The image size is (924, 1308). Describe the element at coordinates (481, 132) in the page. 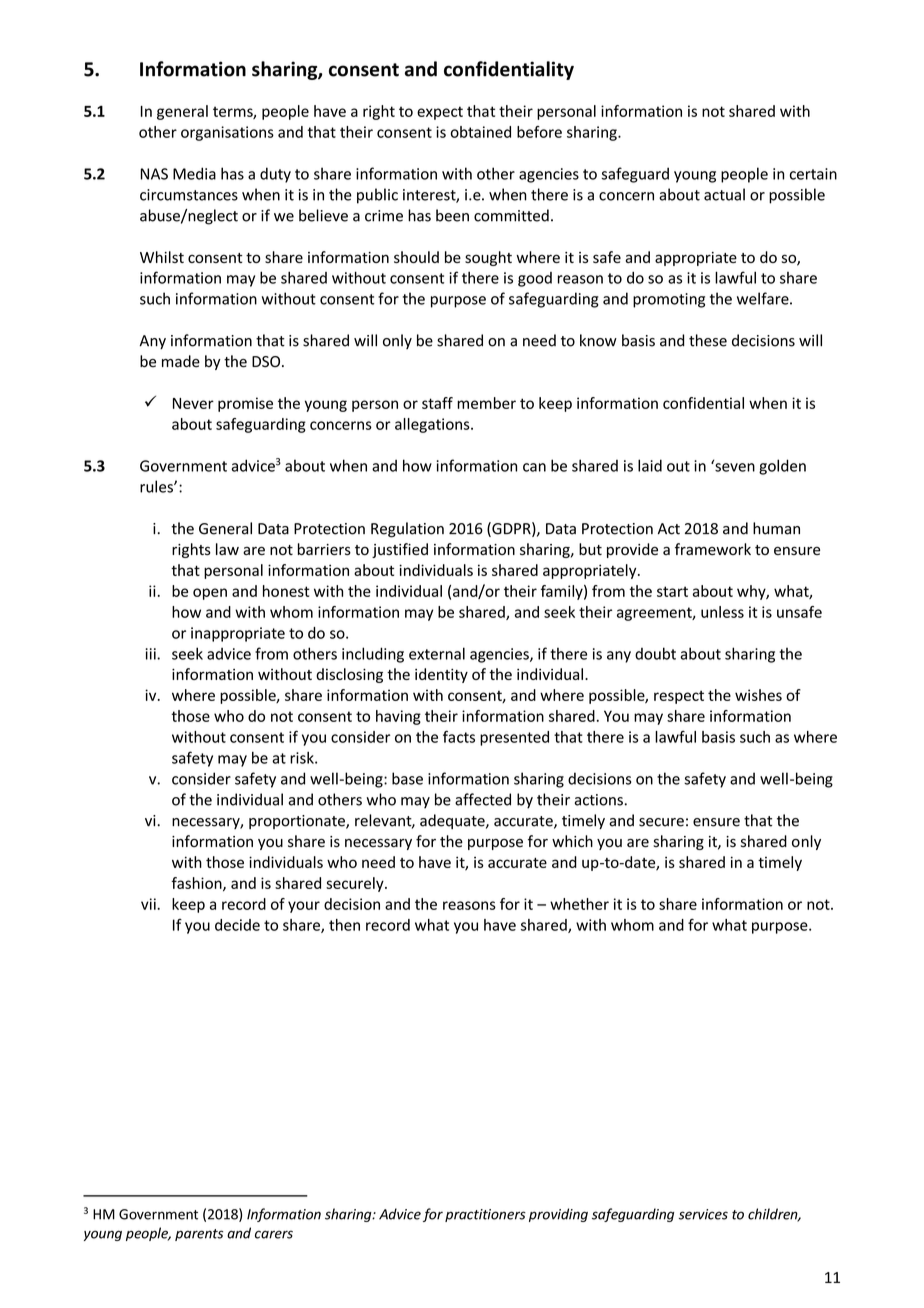

I see `obtained` at that location.
